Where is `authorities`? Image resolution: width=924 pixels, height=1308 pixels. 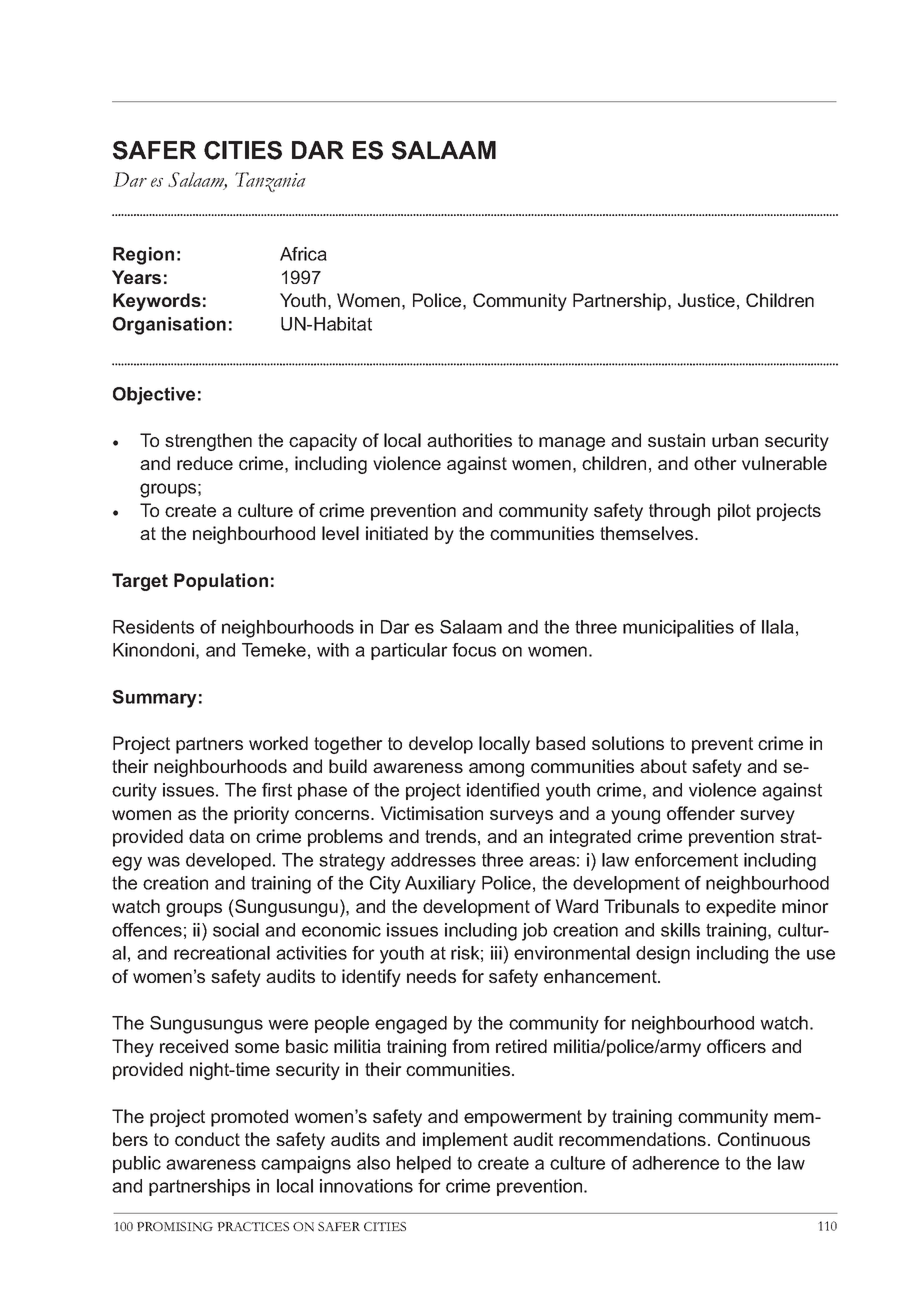 authorities is located at coordinates (469, 440).
